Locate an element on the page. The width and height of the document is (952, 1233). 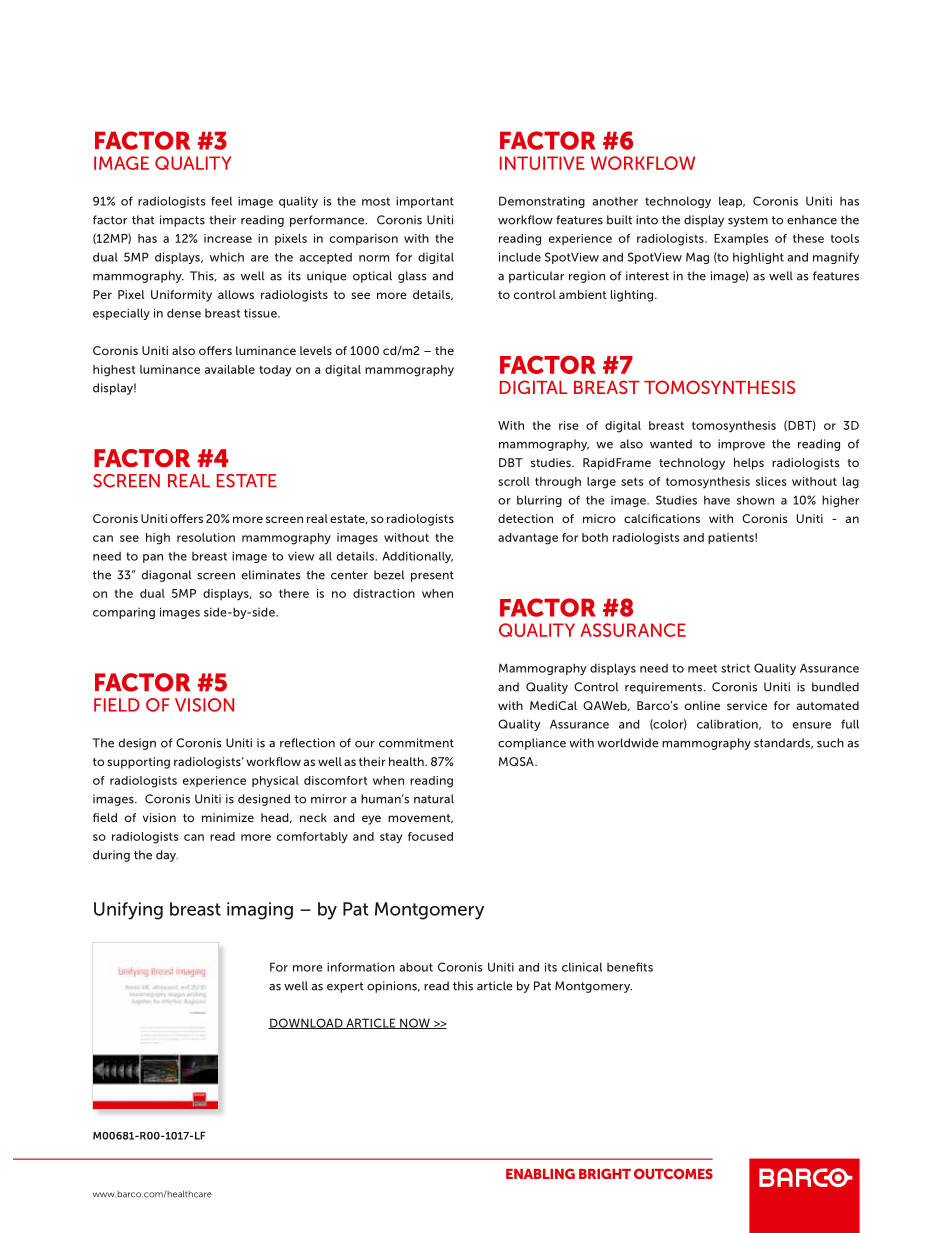
diagonal is located at coordinates (166, 576).
